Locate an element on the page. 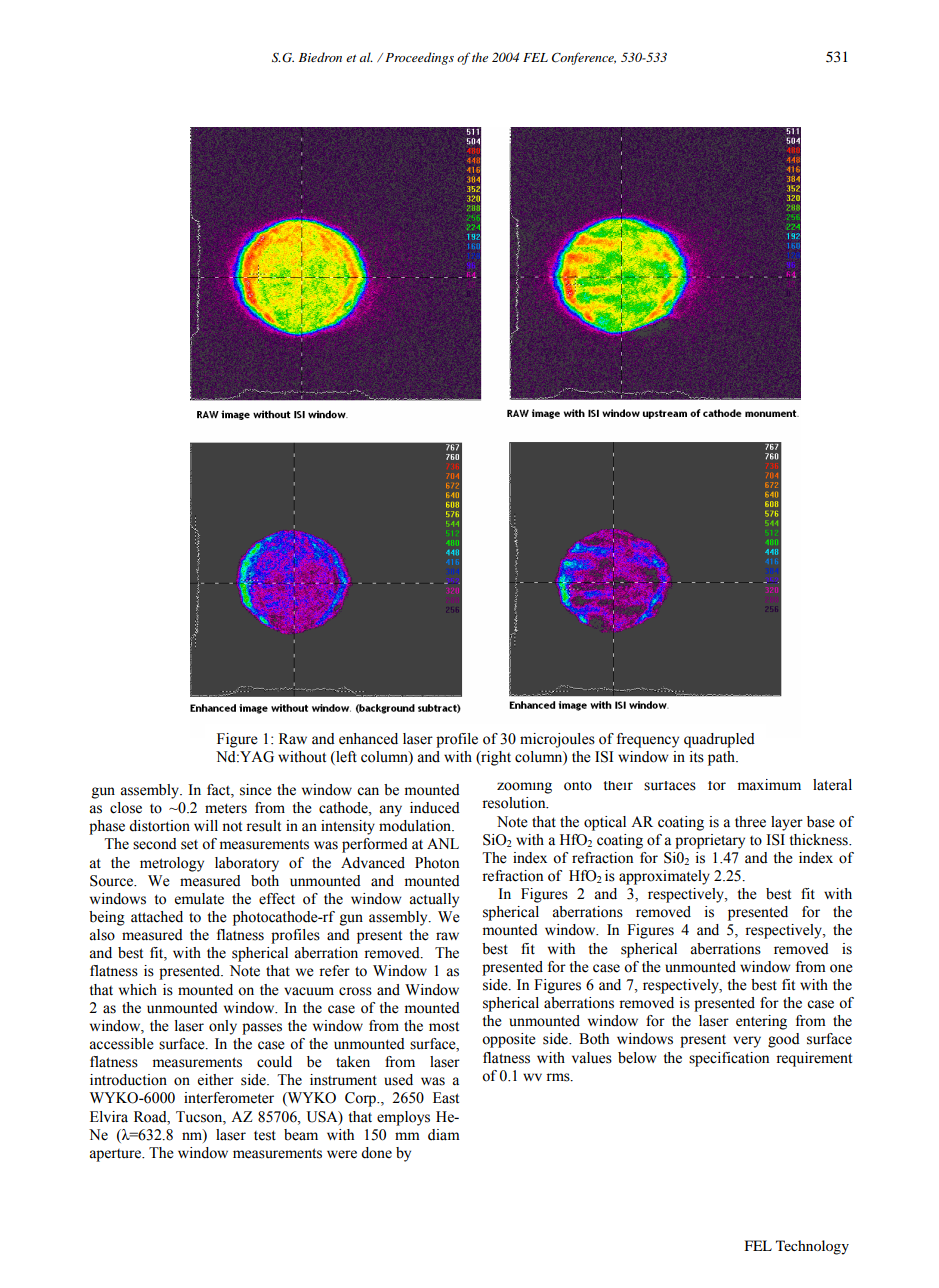 Image resolution: width=939 pixels, height=1288 pixels. zooming is located at coordinates (524, 788).
